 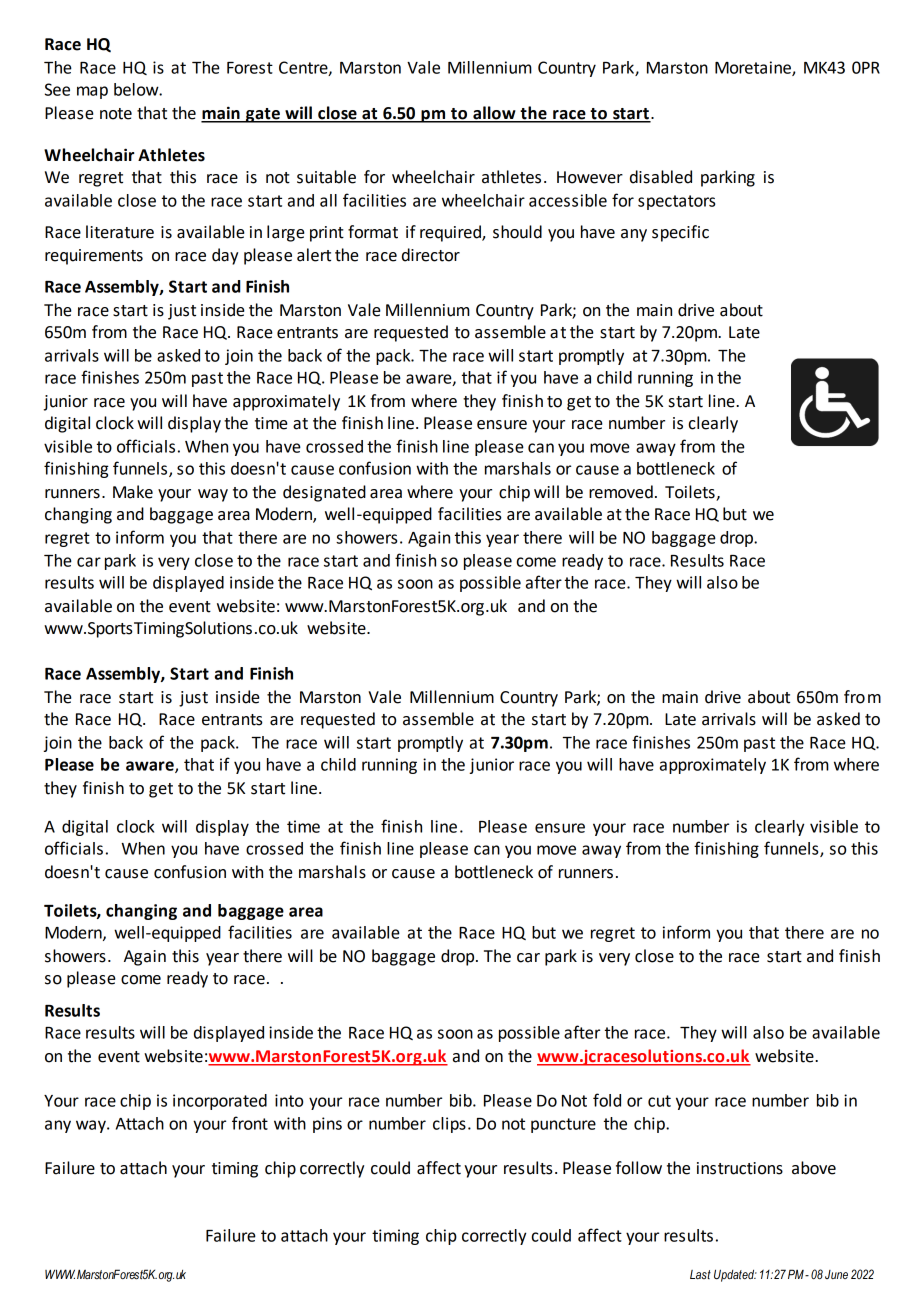 What do you see at coordinates (116, 114) in the screenshot?
I see `note` at bounding box center [116, 114].
